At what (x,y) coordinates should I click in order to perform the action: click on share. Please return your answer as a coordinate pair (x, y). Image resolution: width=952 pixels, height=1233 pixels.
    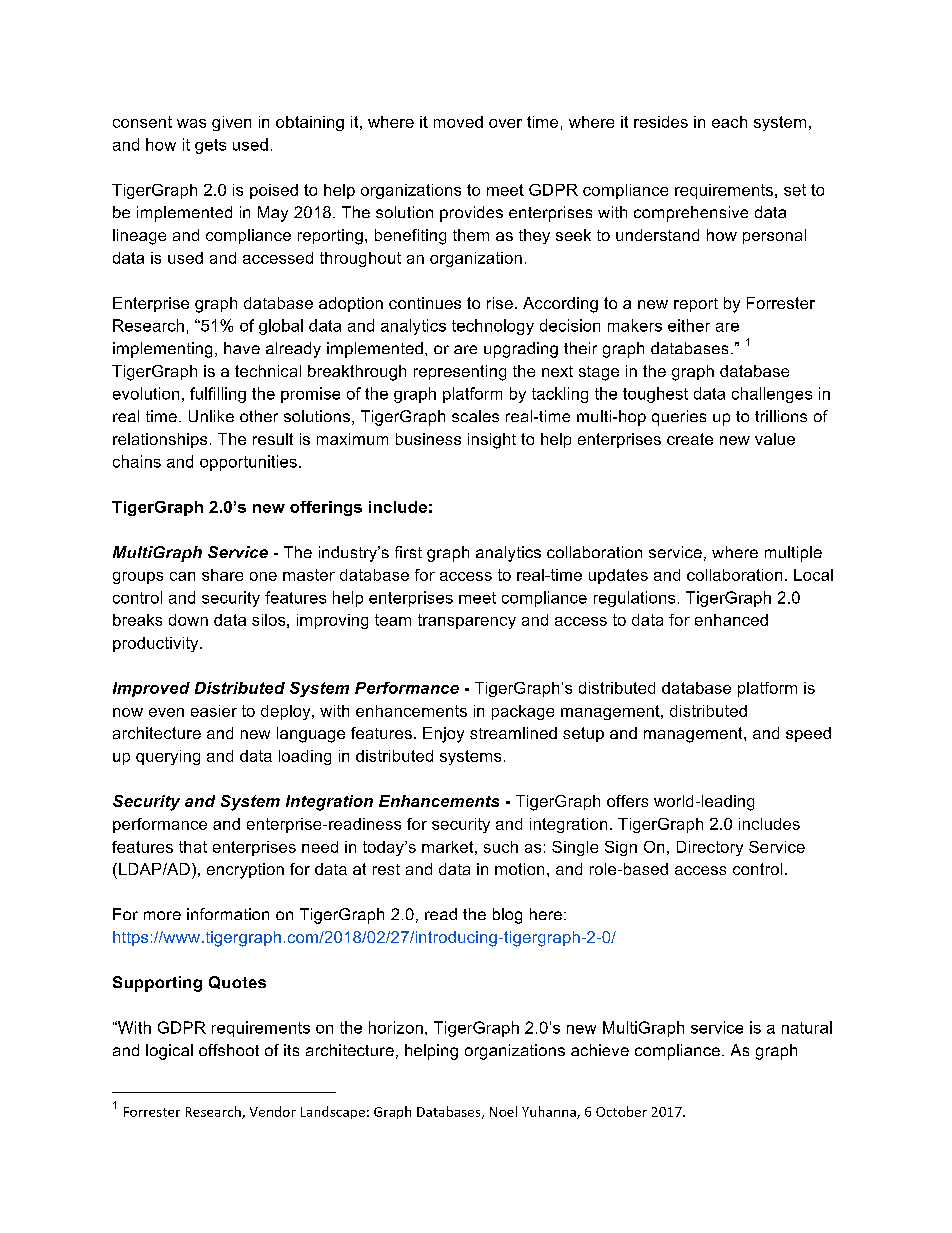
    Looking at the image, I should click on (222, 575).
